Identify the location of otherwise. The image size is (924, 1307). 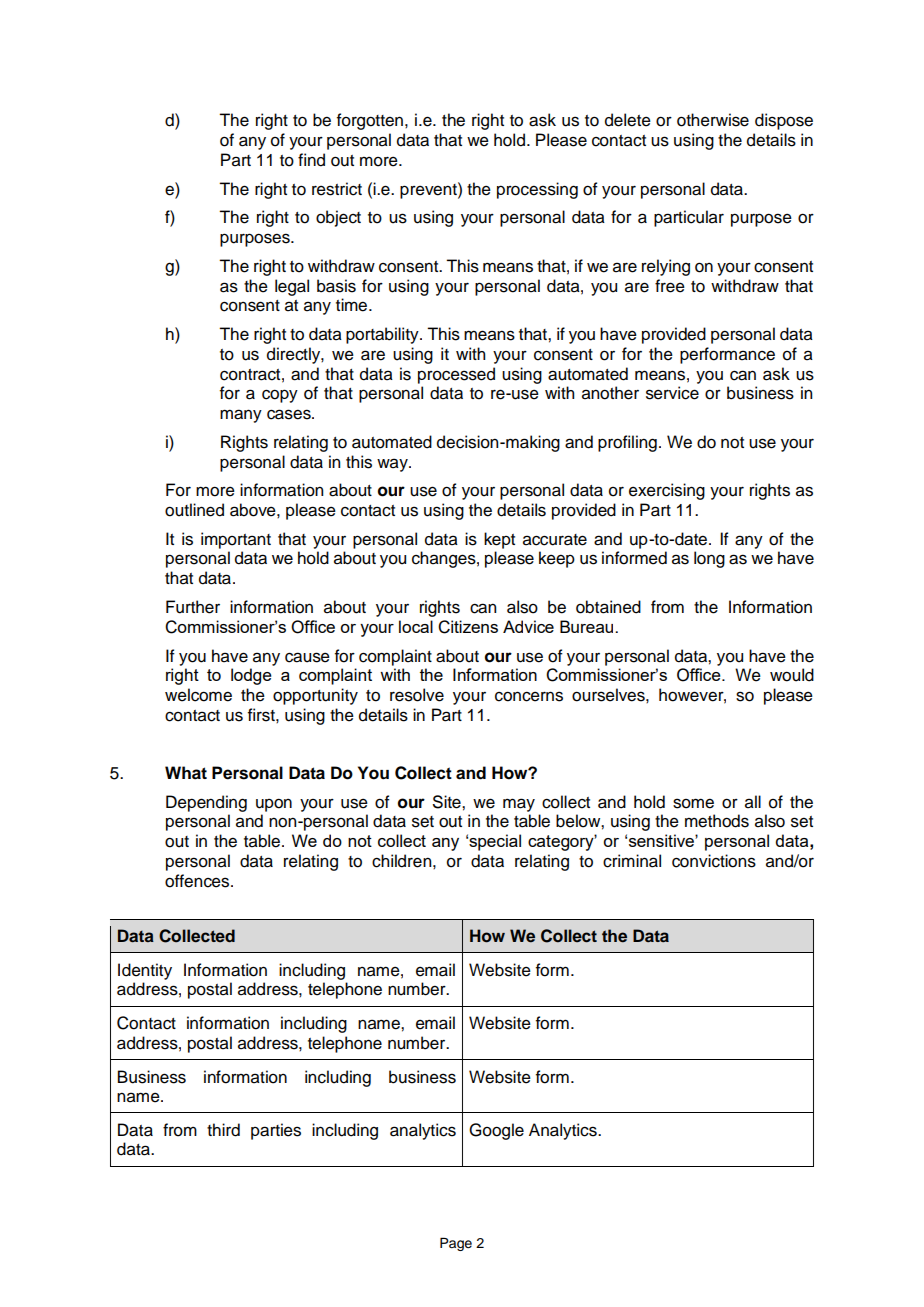
(713, 120).
